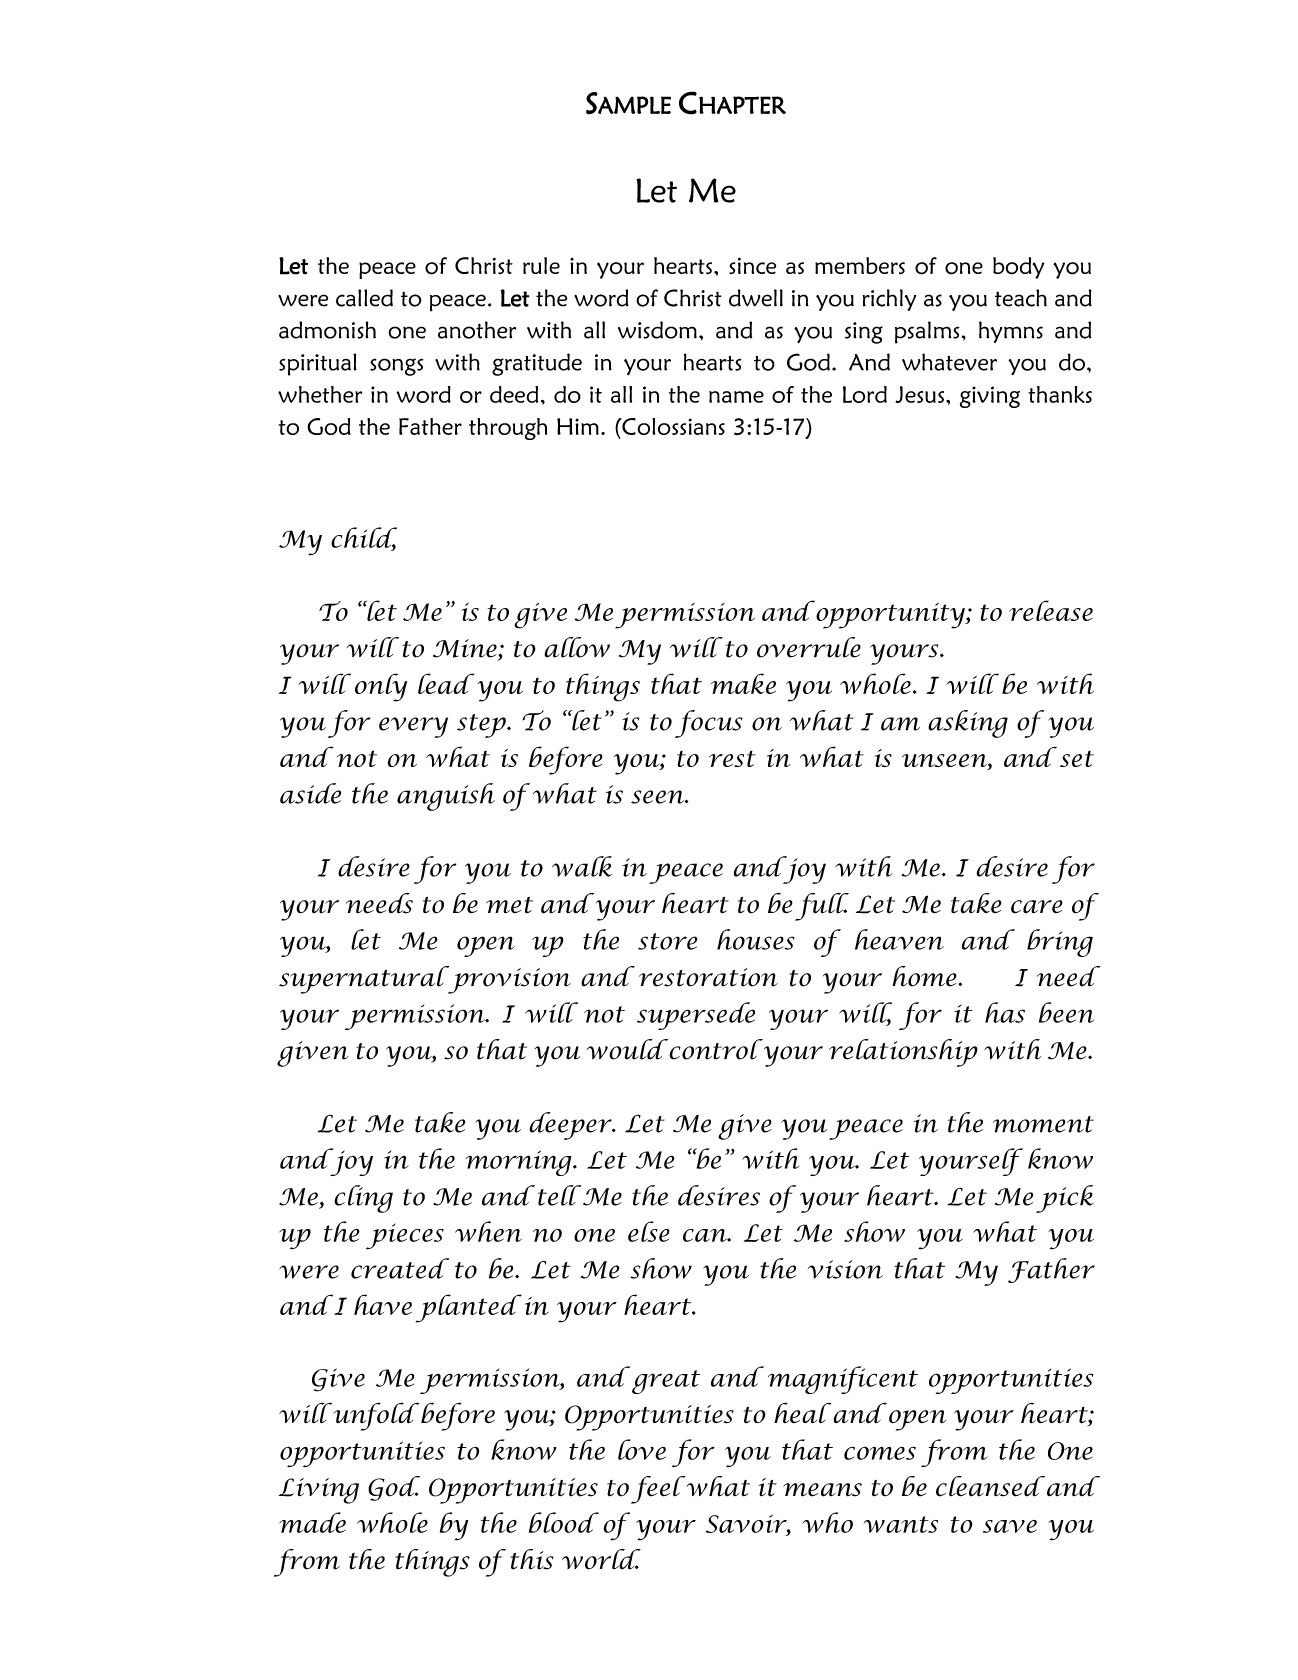 This document has height=1680, width=1298. I want to click on wisdom, so click(657, 330).
